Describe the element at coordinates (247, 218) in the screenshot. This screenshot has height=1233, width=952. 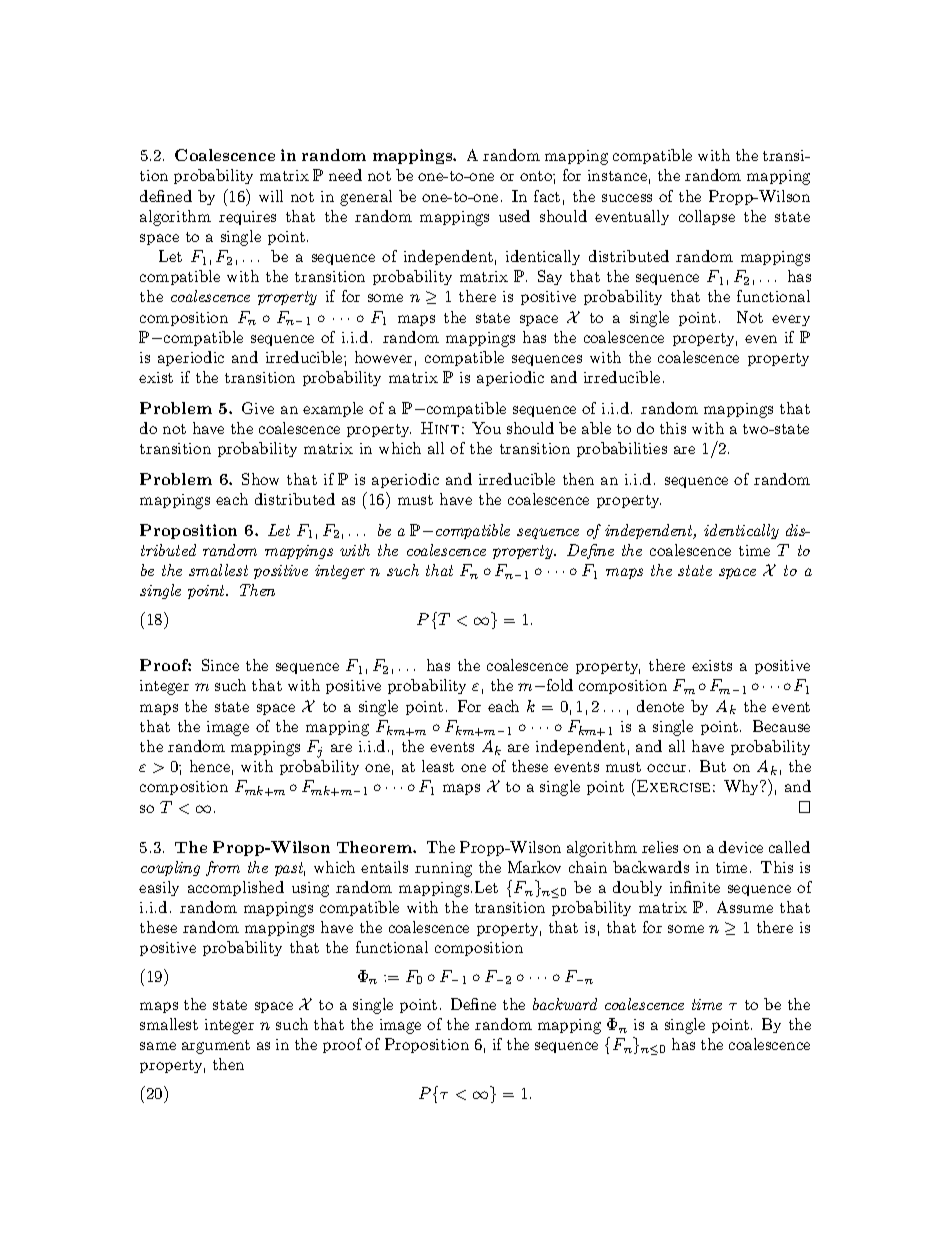
I see `requires` at that location.
